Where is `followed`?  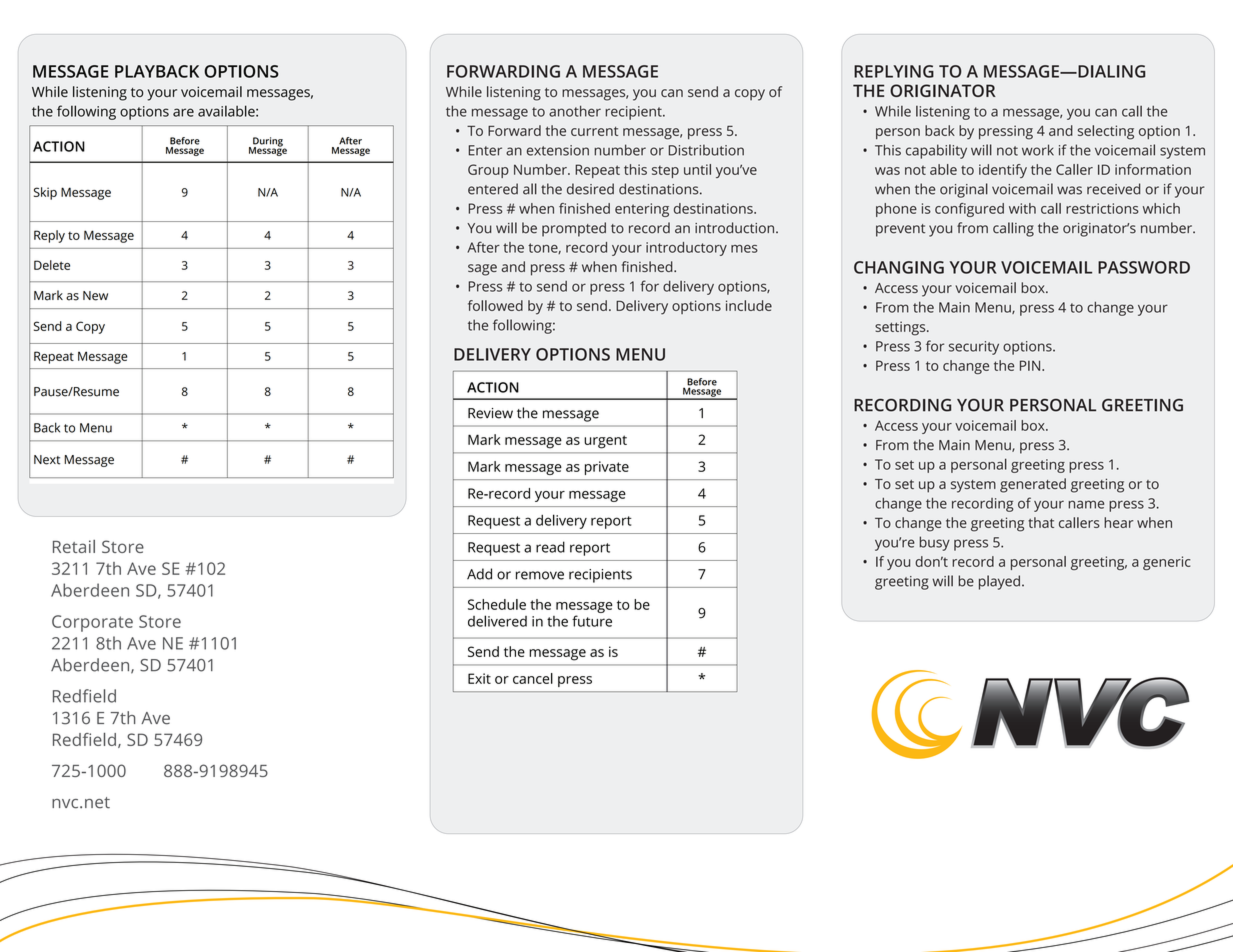 followed is located at coordinates (495, 305).
